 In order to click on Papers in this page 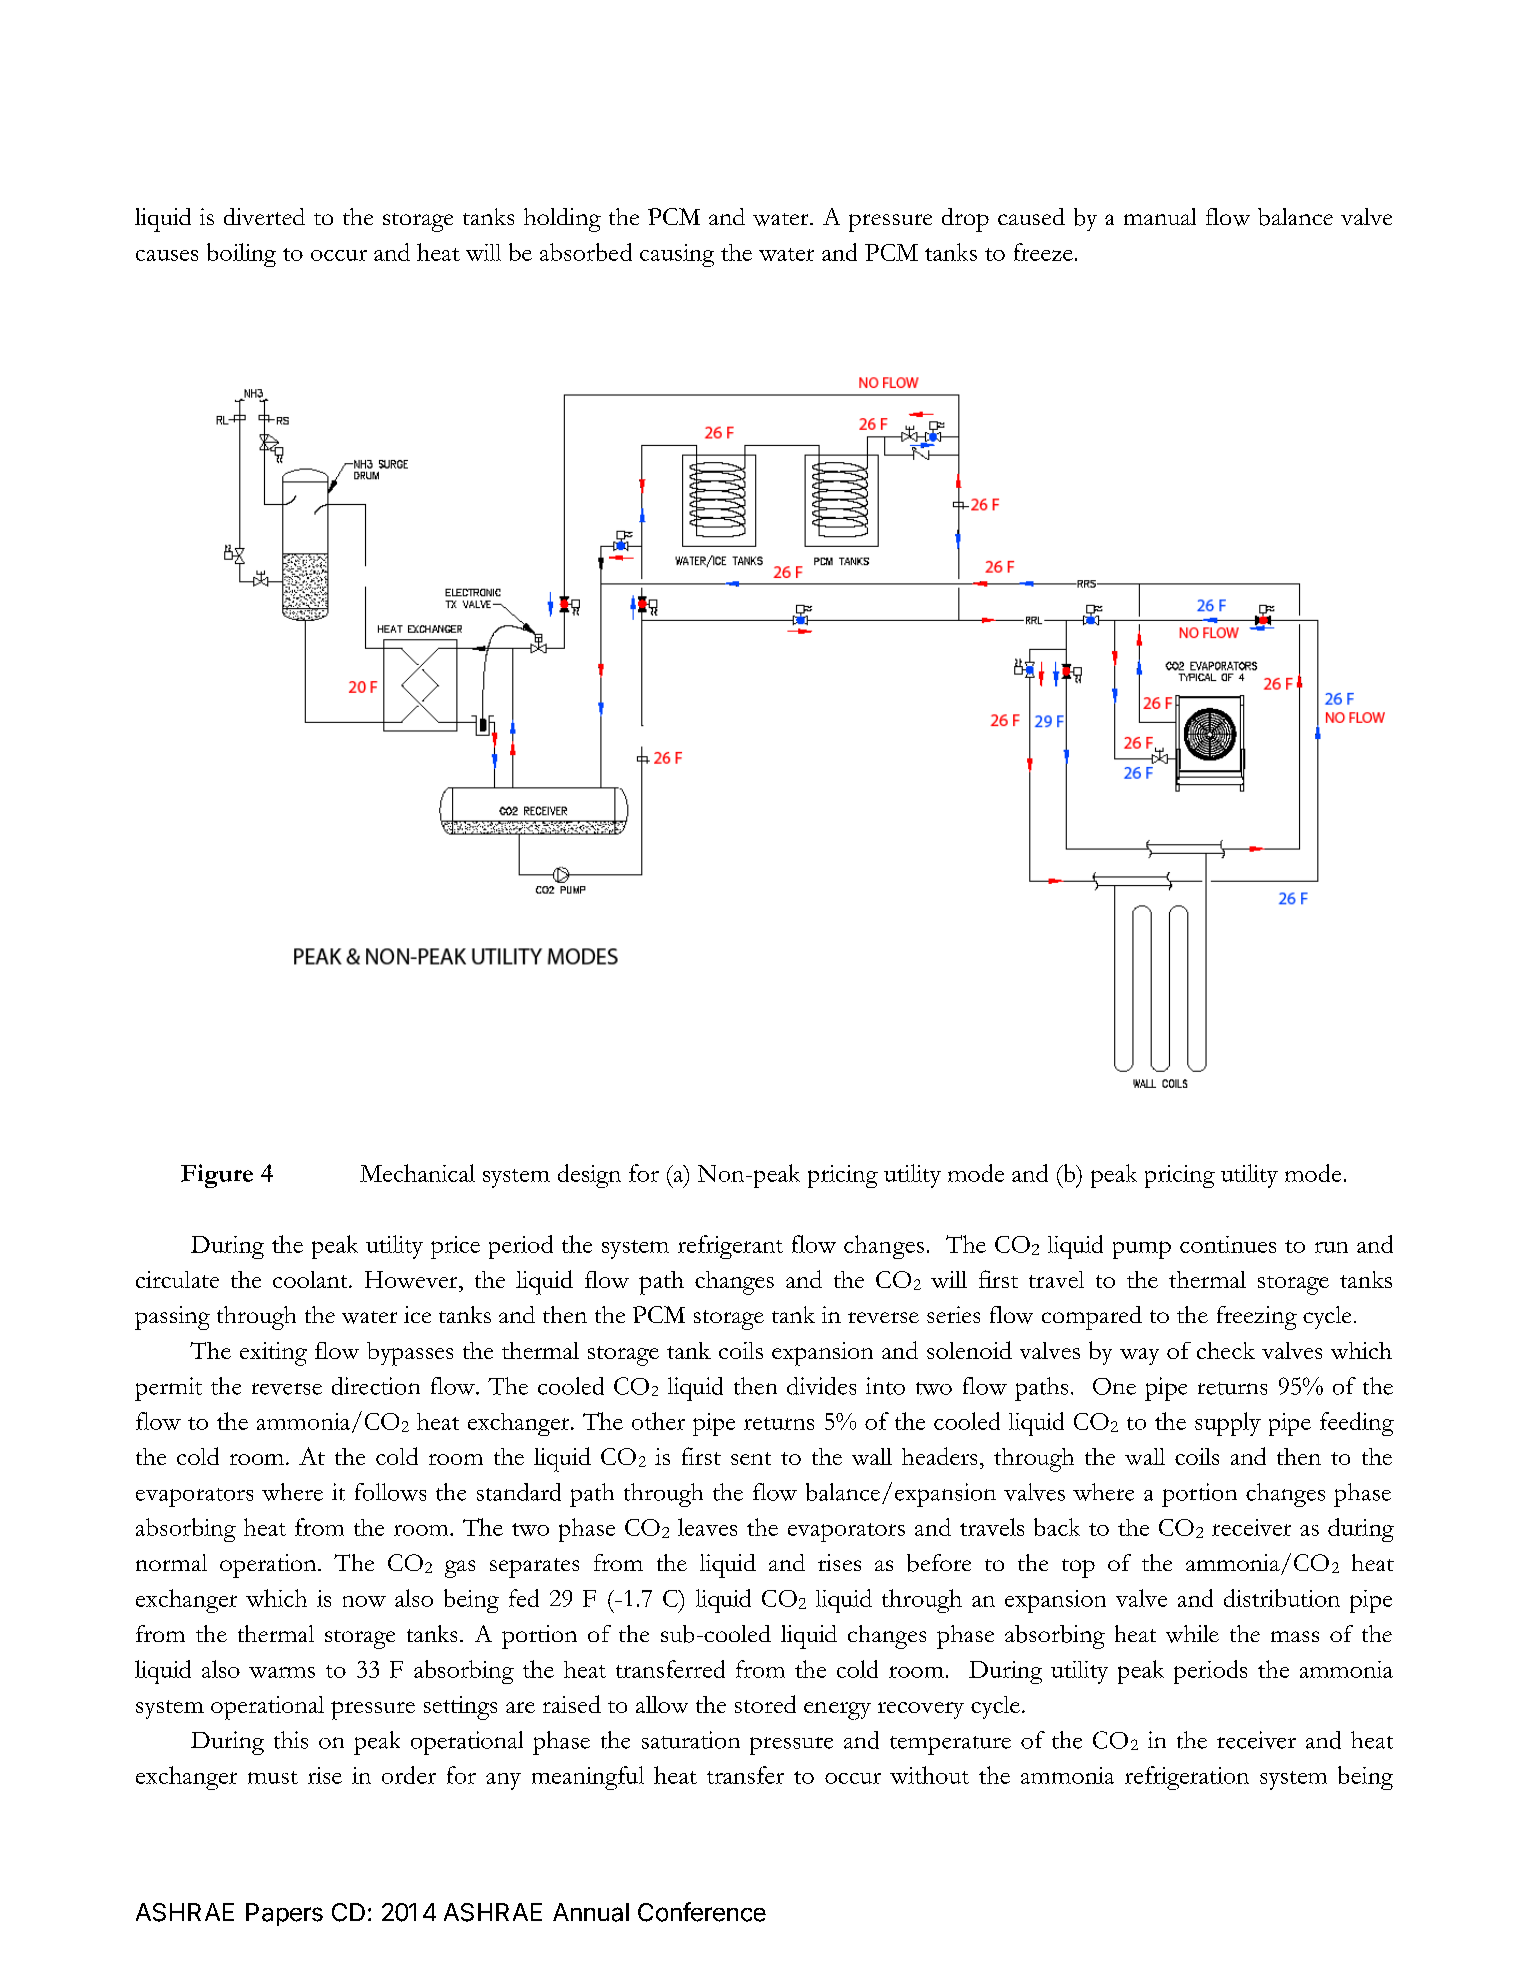, I will do `click(284, 1914)`.
